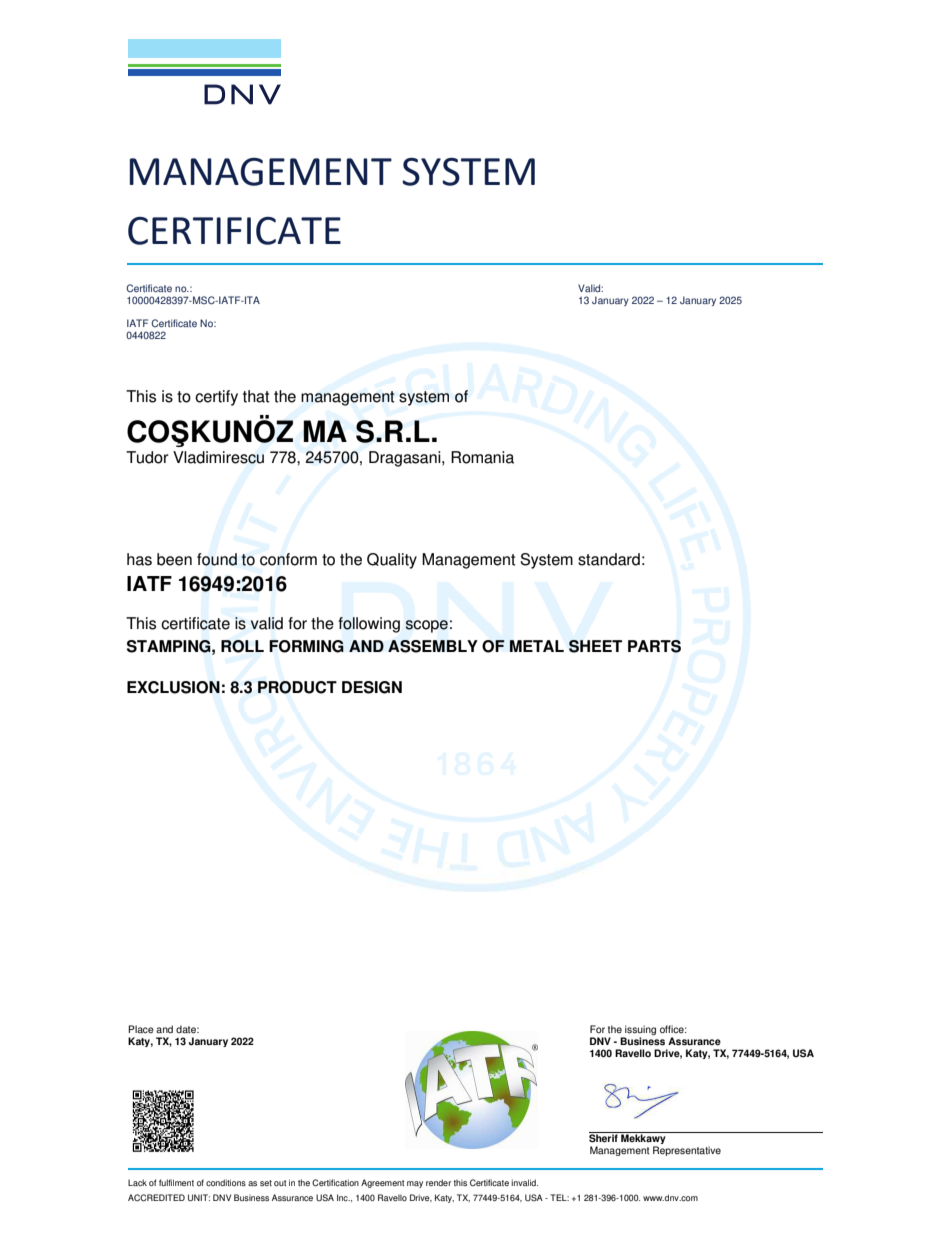 Image resolution: width=952 pixels, height=1233 pixels. Describe the element at coordinates (216, 398) in the screenshot. I see `certify` at that location.
